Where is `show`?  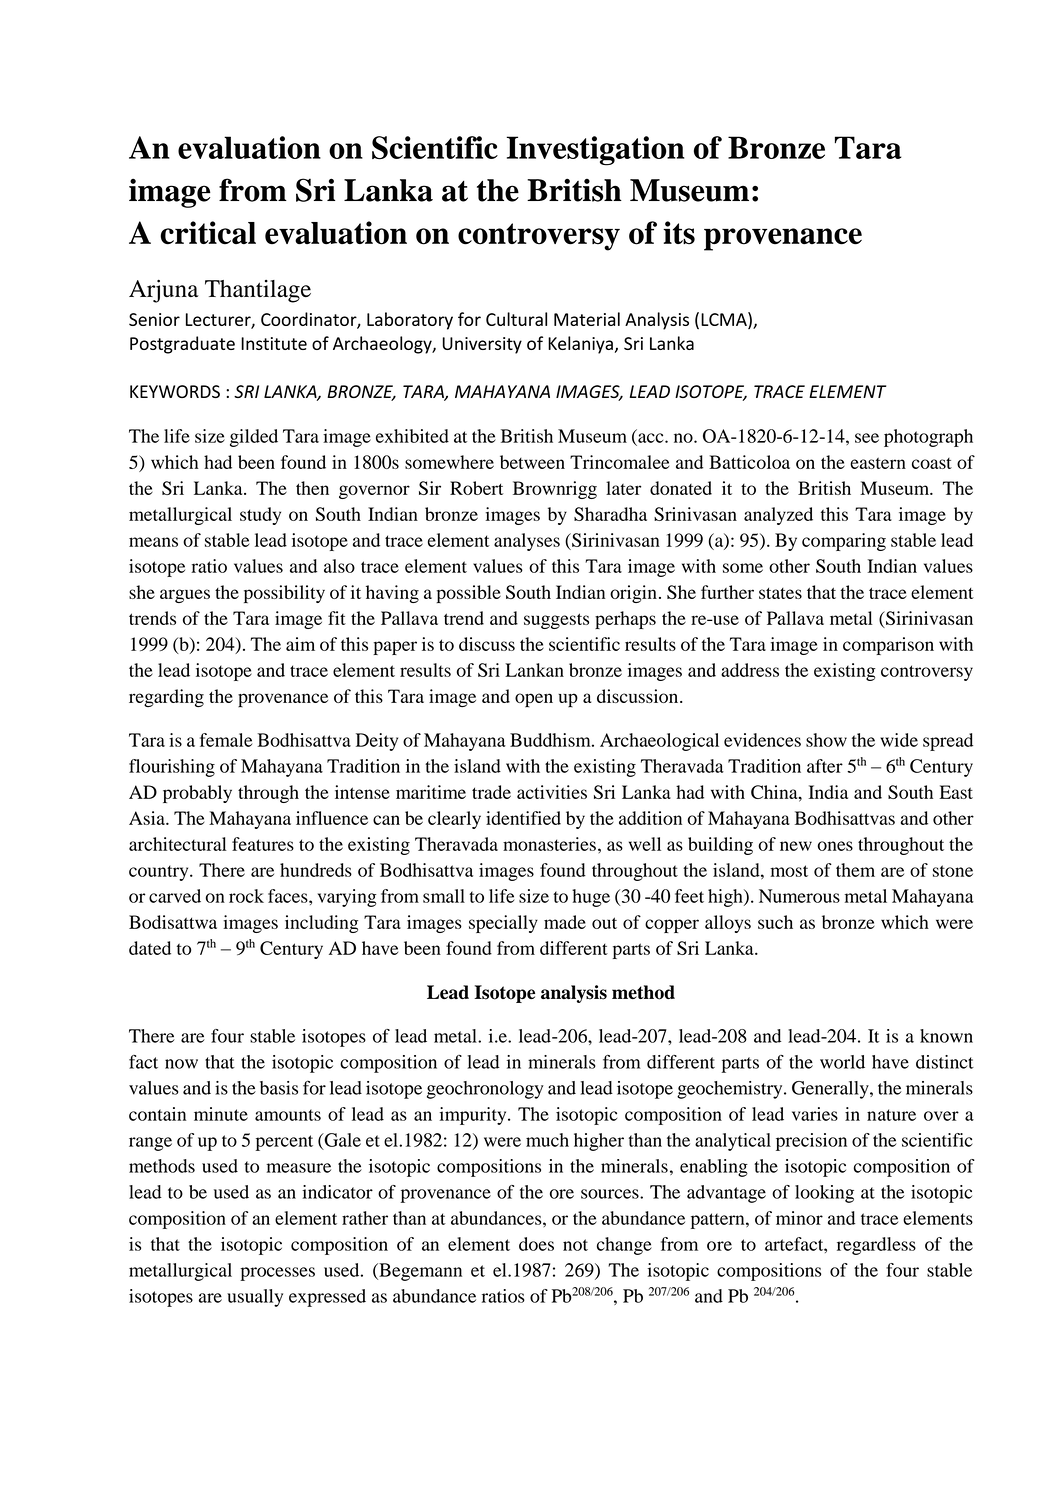 show is located at coordinates (826, 740).
